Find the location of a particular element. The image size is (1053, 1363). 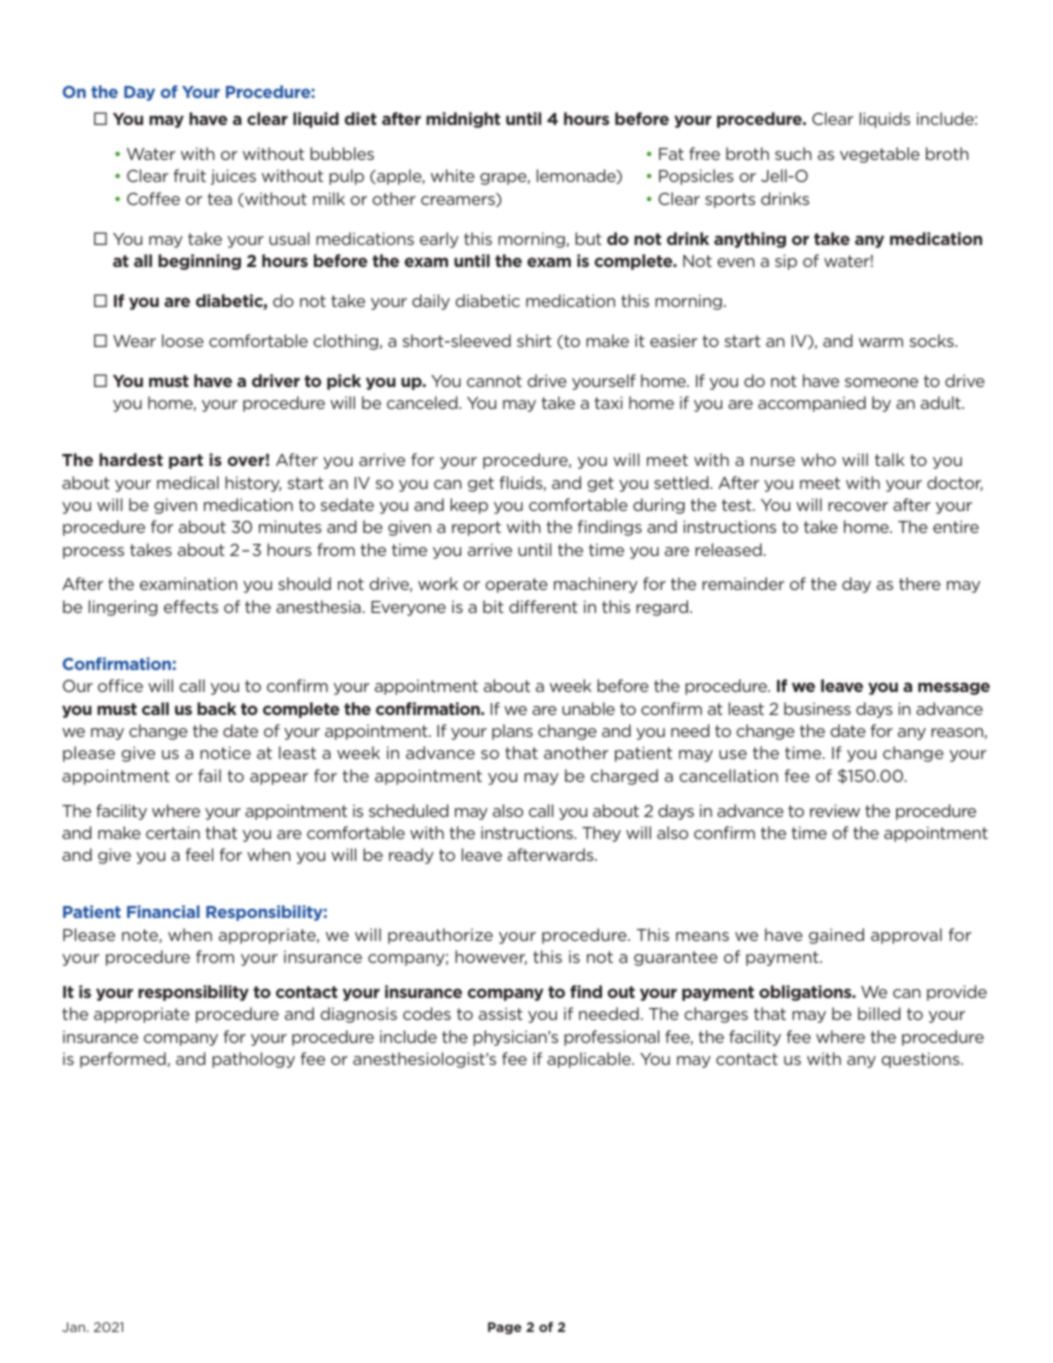

vegetable is located at coordinates (880, 155).
